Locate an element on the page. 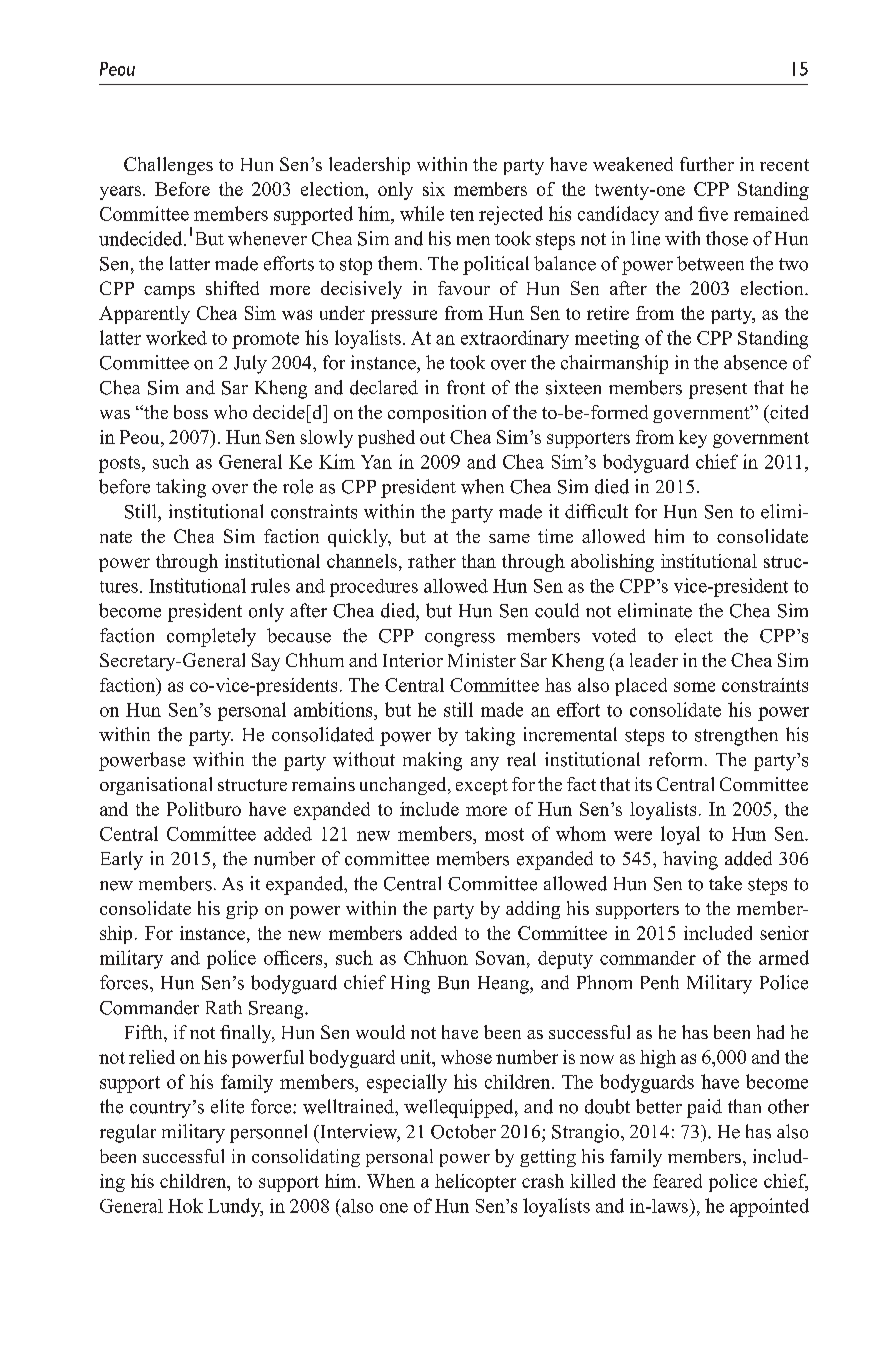  personnel is located at coordinates (268, 1133).
